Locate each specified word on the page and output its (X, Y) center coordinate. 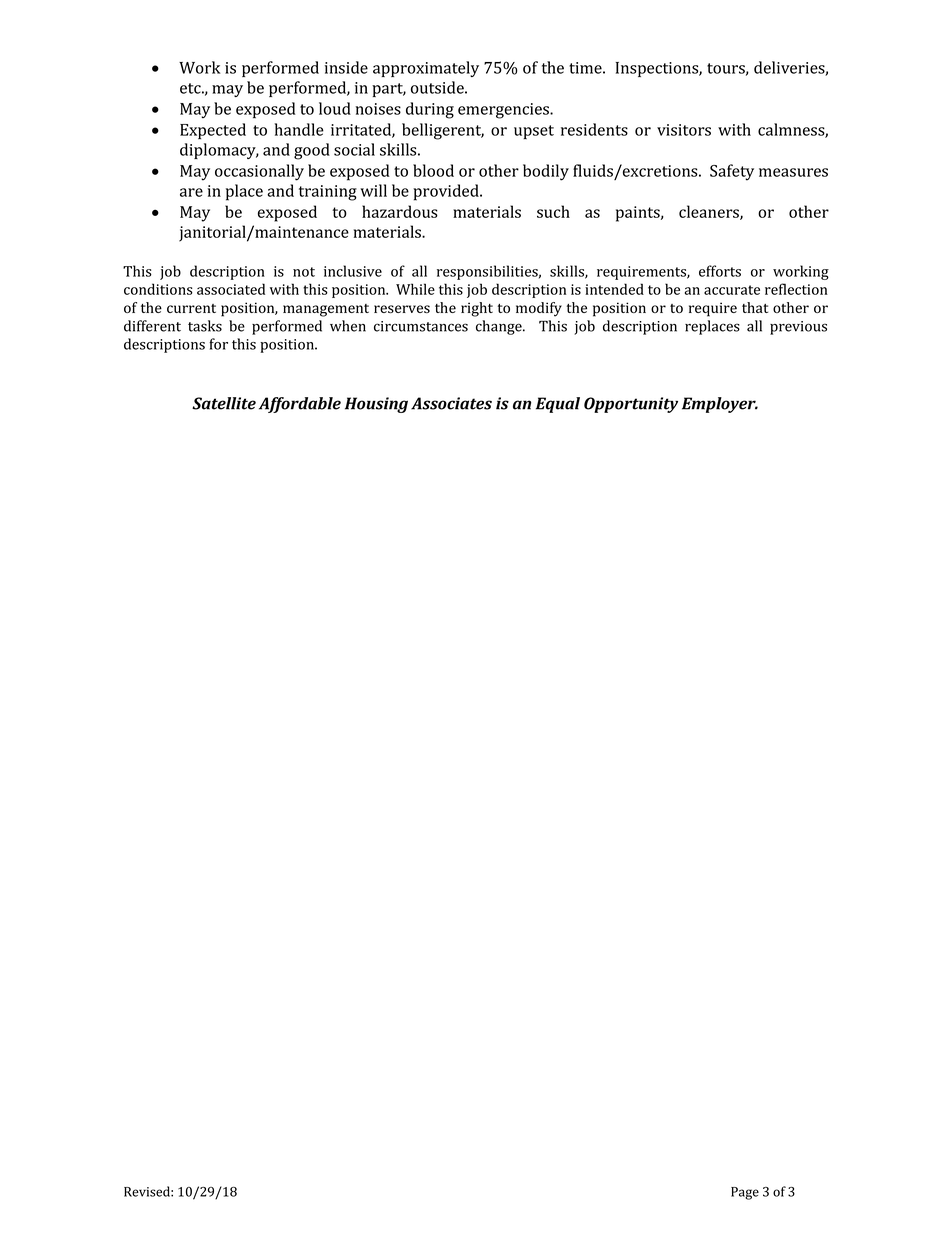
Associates (451, 403)
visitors (684, 130)
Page (745, 1193)
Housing (376, 405)
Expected (213, 131)
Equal (558, 405)
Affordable (300, 405)
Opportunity (631, 405)
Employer (720, 405)
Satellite (224, 403)
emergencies (504, 111)
